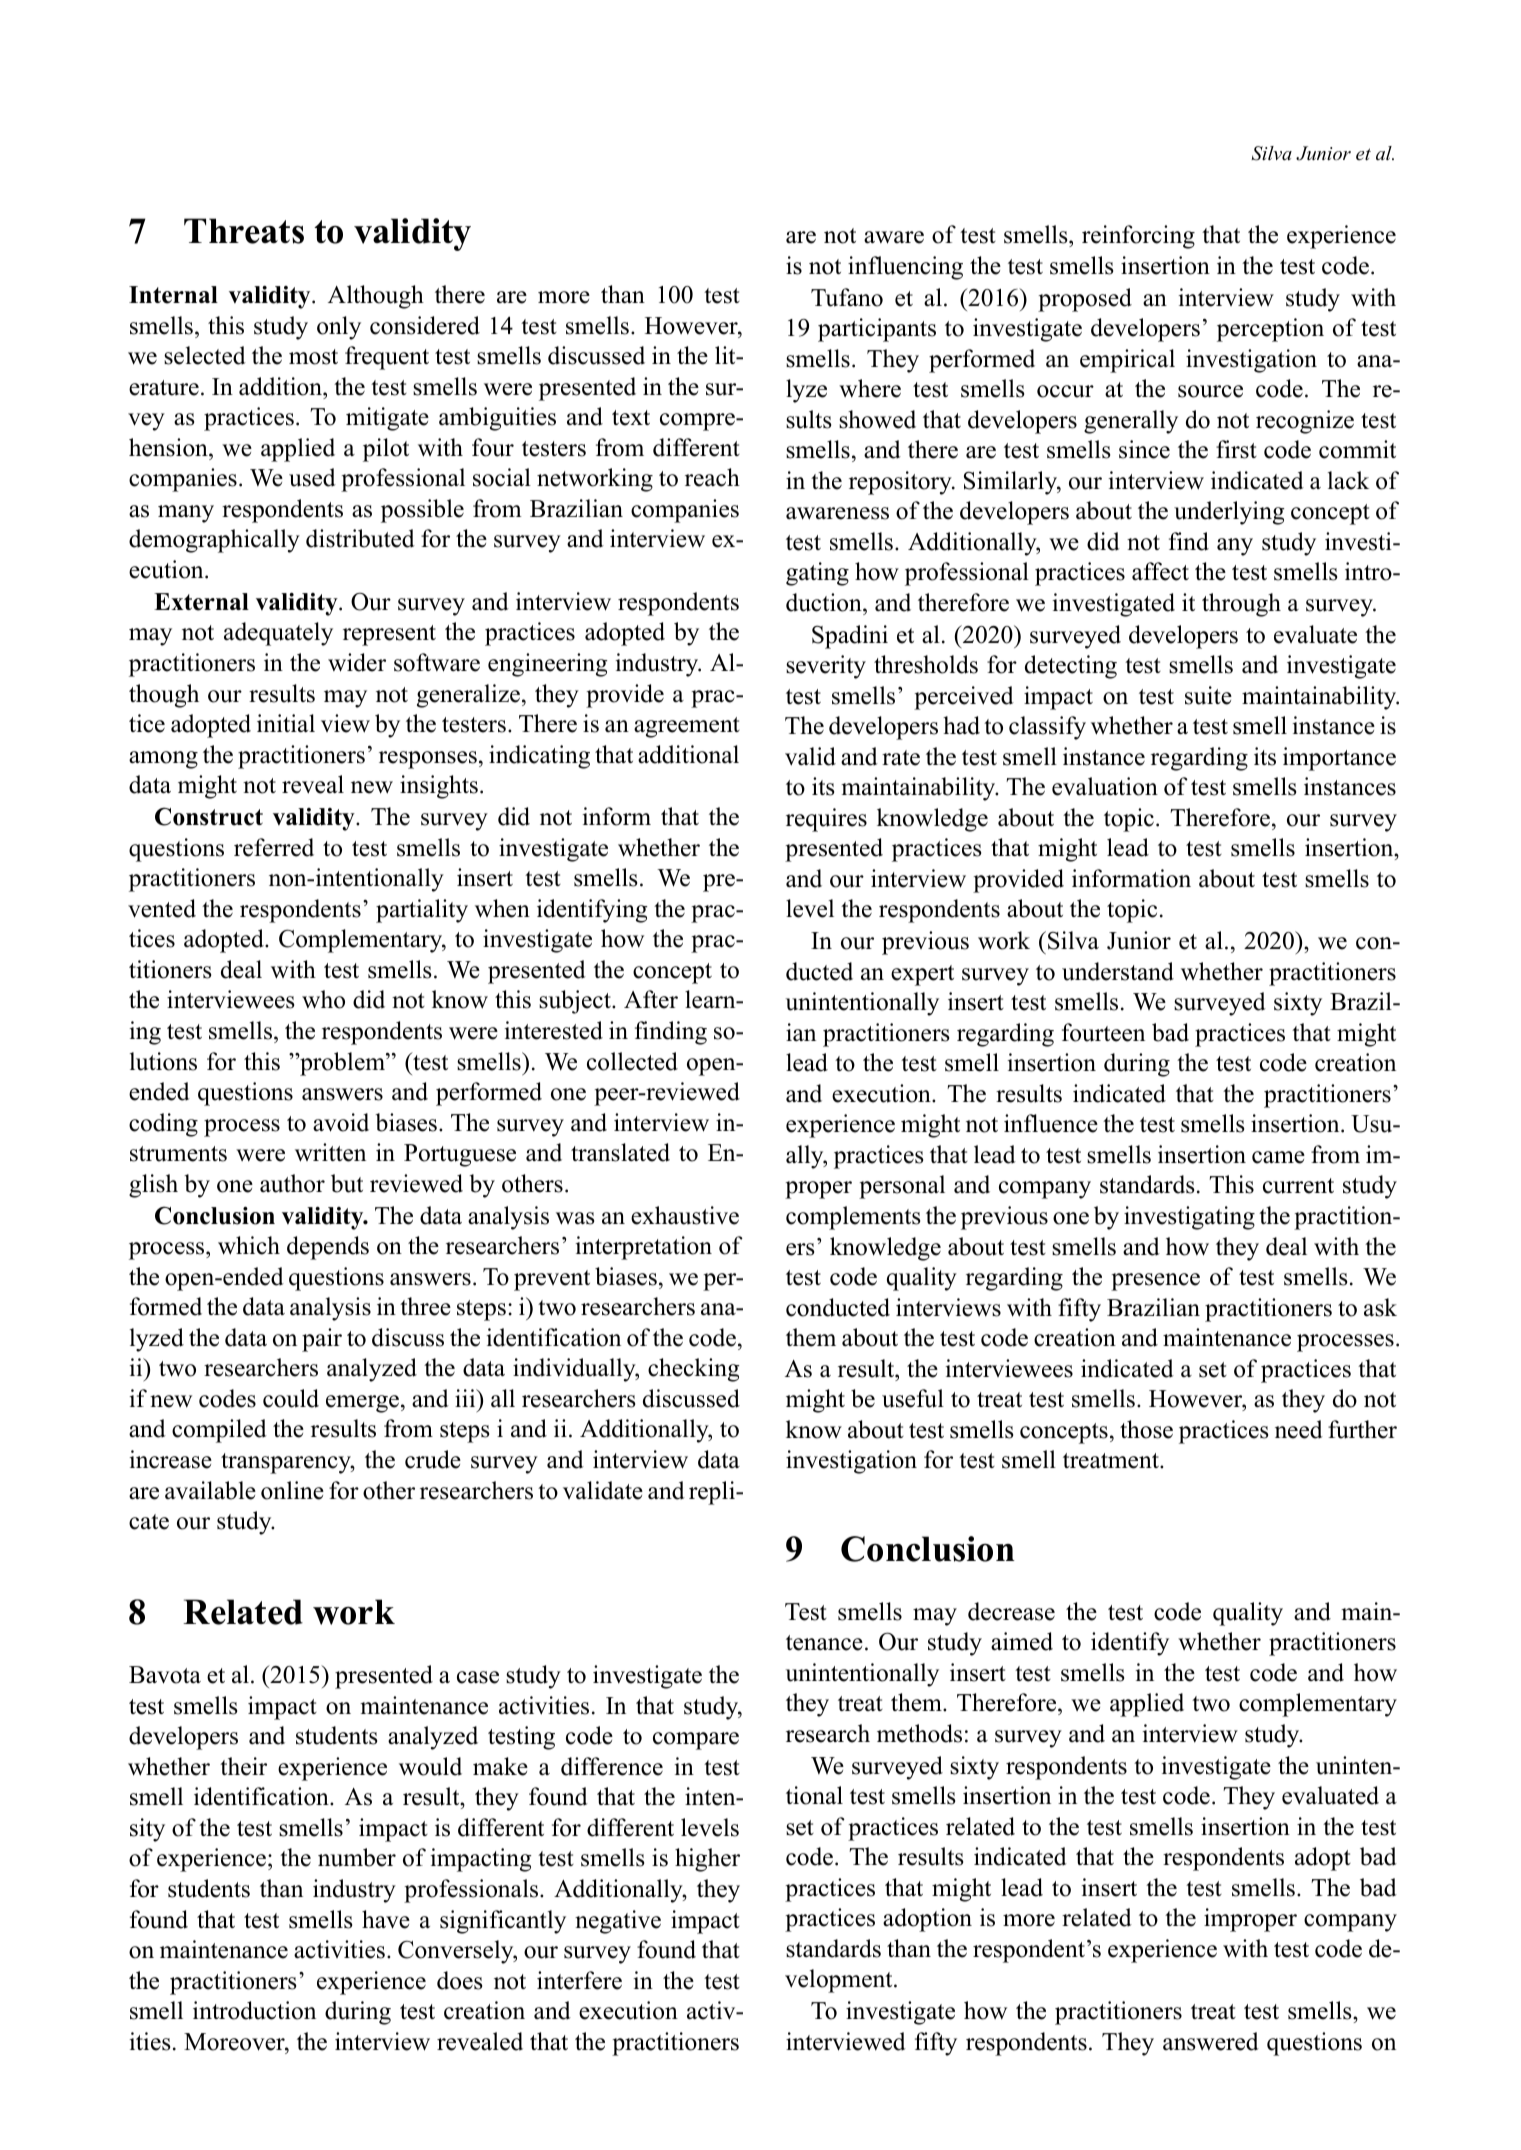 Image resolution: width=1521 pixels, height=2150 pixels. What do you see at coordinates (877, 330) in the screenshot?
I see `participants` at bounding box center [877, 330].
